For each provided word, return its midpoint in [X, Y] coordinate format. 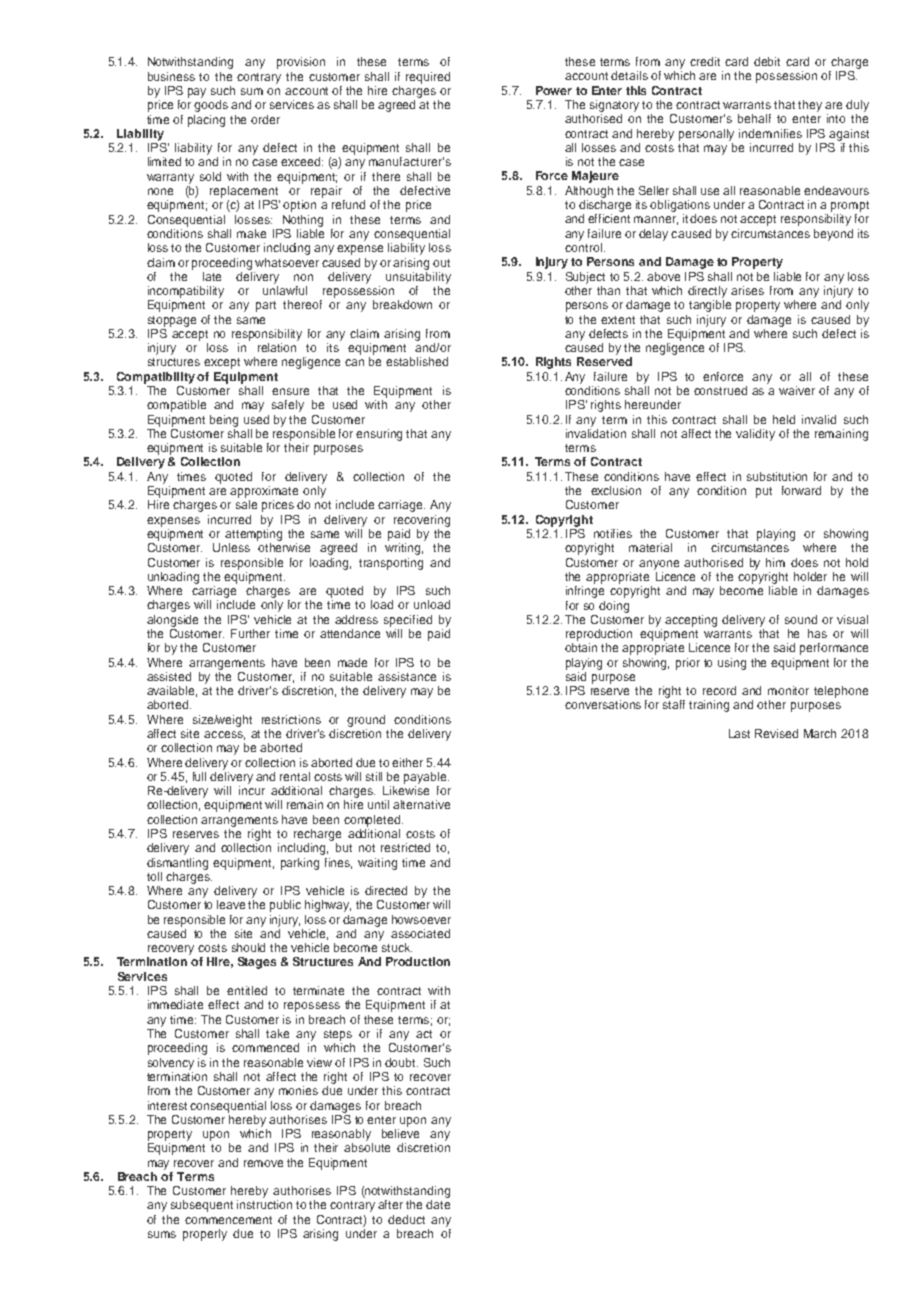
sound [801, 619]
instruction [264, 1204]
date [438, 1204]
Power [554, 90]
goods [211, 106]
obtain [581, 647]
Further [250, 633]
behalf [754, 118]
